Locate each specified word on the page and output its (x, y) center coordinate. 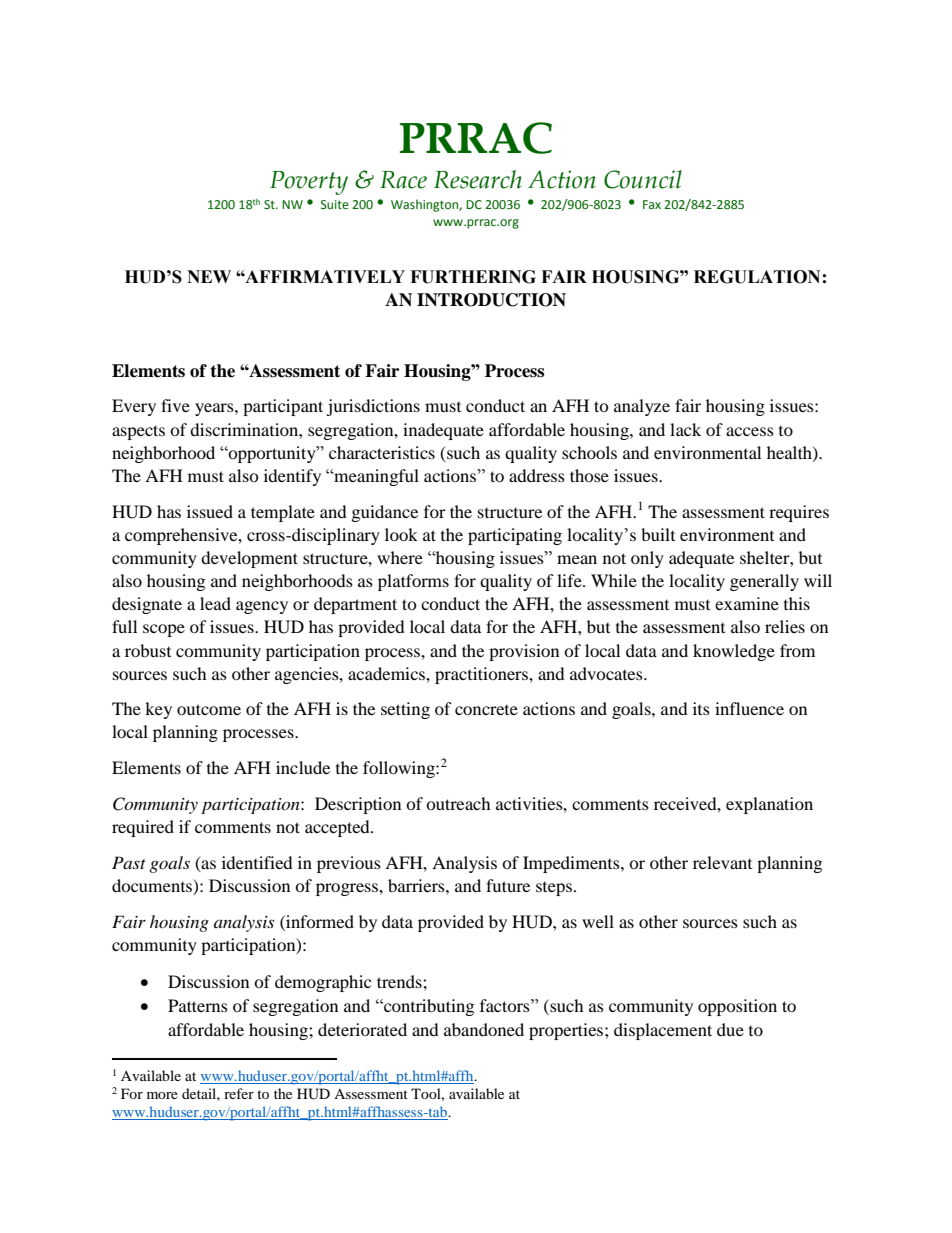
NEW (209, 276)
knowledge (734, 652)
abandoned (484, 1029)
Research (478, 179)
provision (524, 652)
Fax (652, 204)
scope (164, 630)
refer (239, 1093)
